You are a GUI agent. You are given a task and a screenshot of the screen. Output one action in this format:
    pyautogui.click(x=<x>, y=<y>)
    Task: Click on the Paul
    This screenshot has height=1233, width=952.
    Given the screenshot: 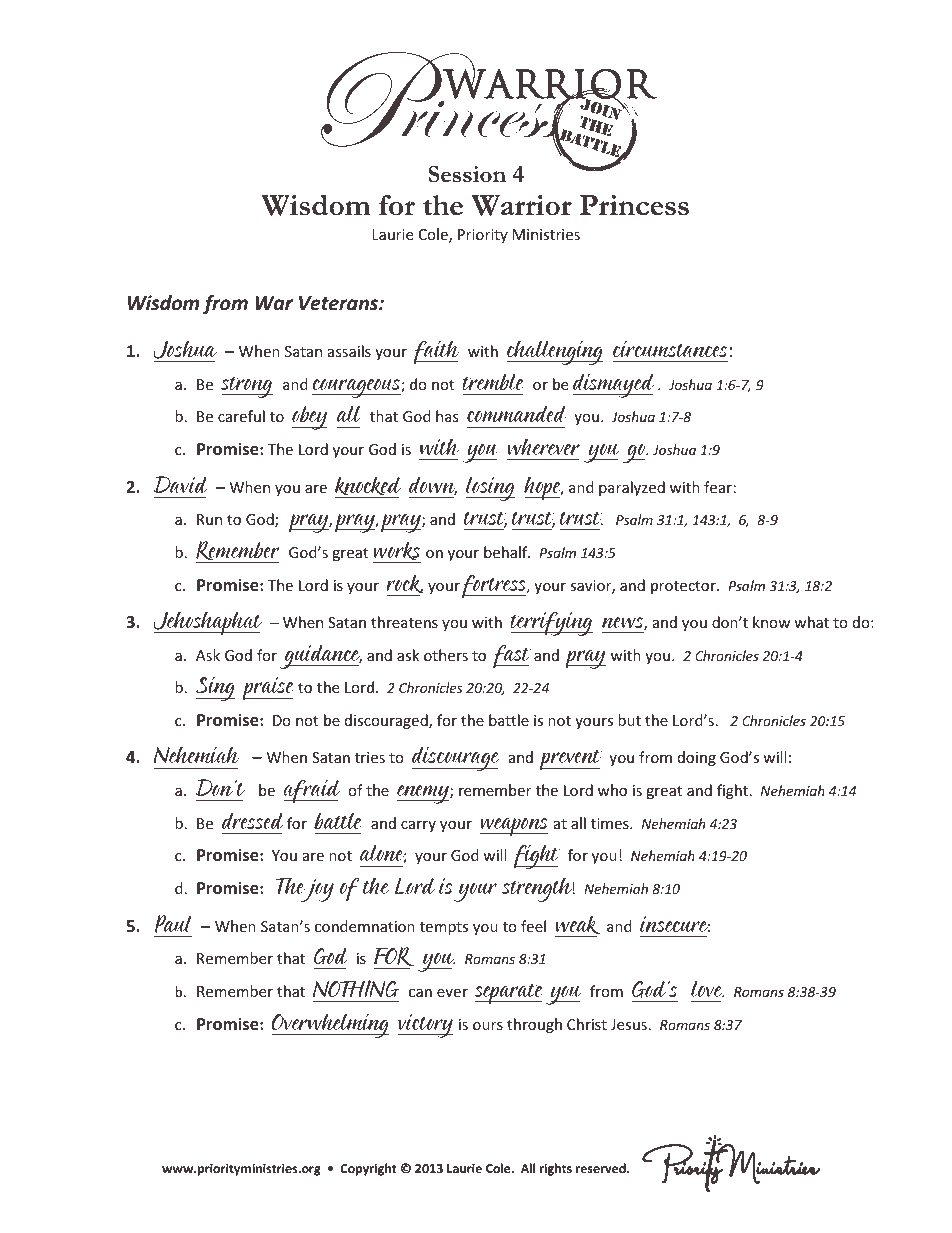 What is the action you would take?
    pyautogui.click(x=174, y=924)
